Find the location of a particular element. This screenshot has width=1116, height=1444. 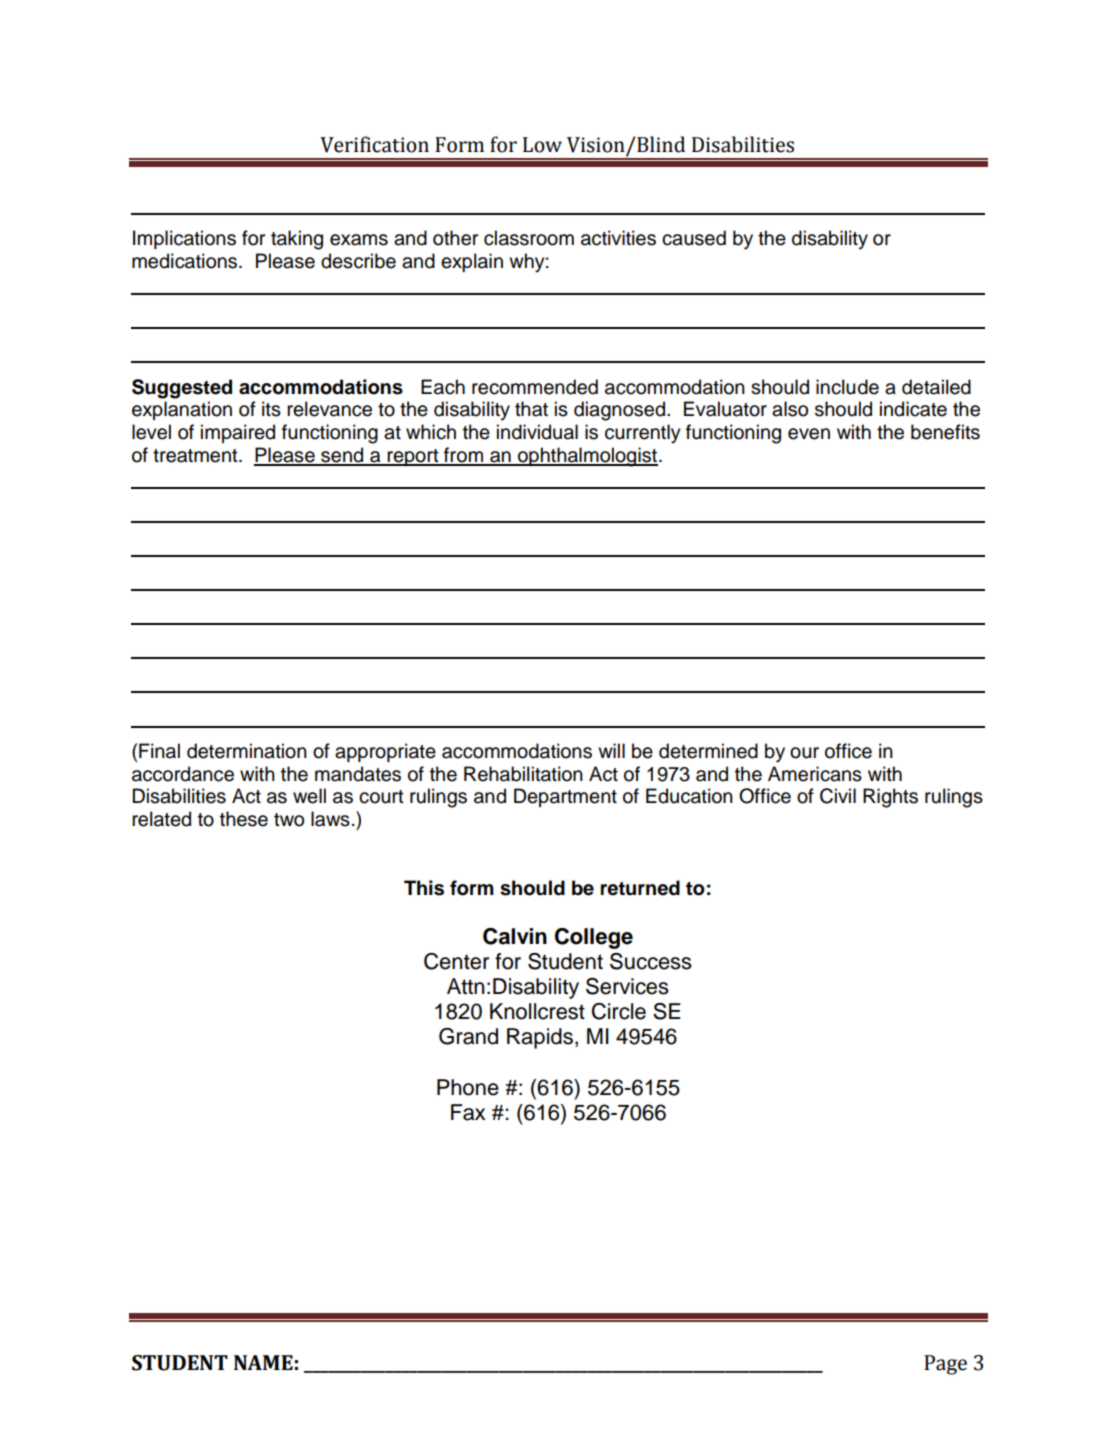

treatment is located at coordinates (196, 456).
